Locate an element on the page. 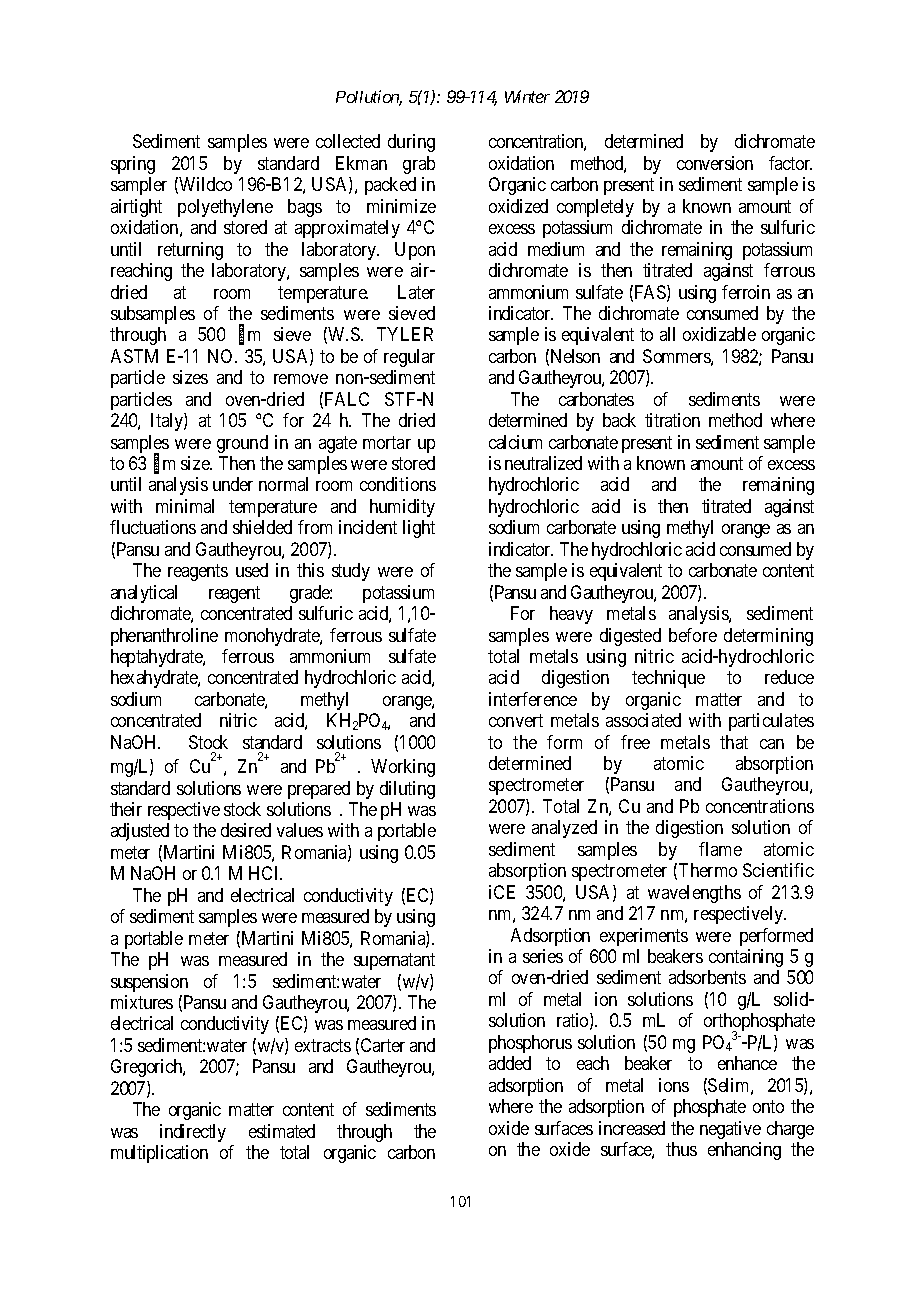  TYLER is located at coordinates (405, 334).
